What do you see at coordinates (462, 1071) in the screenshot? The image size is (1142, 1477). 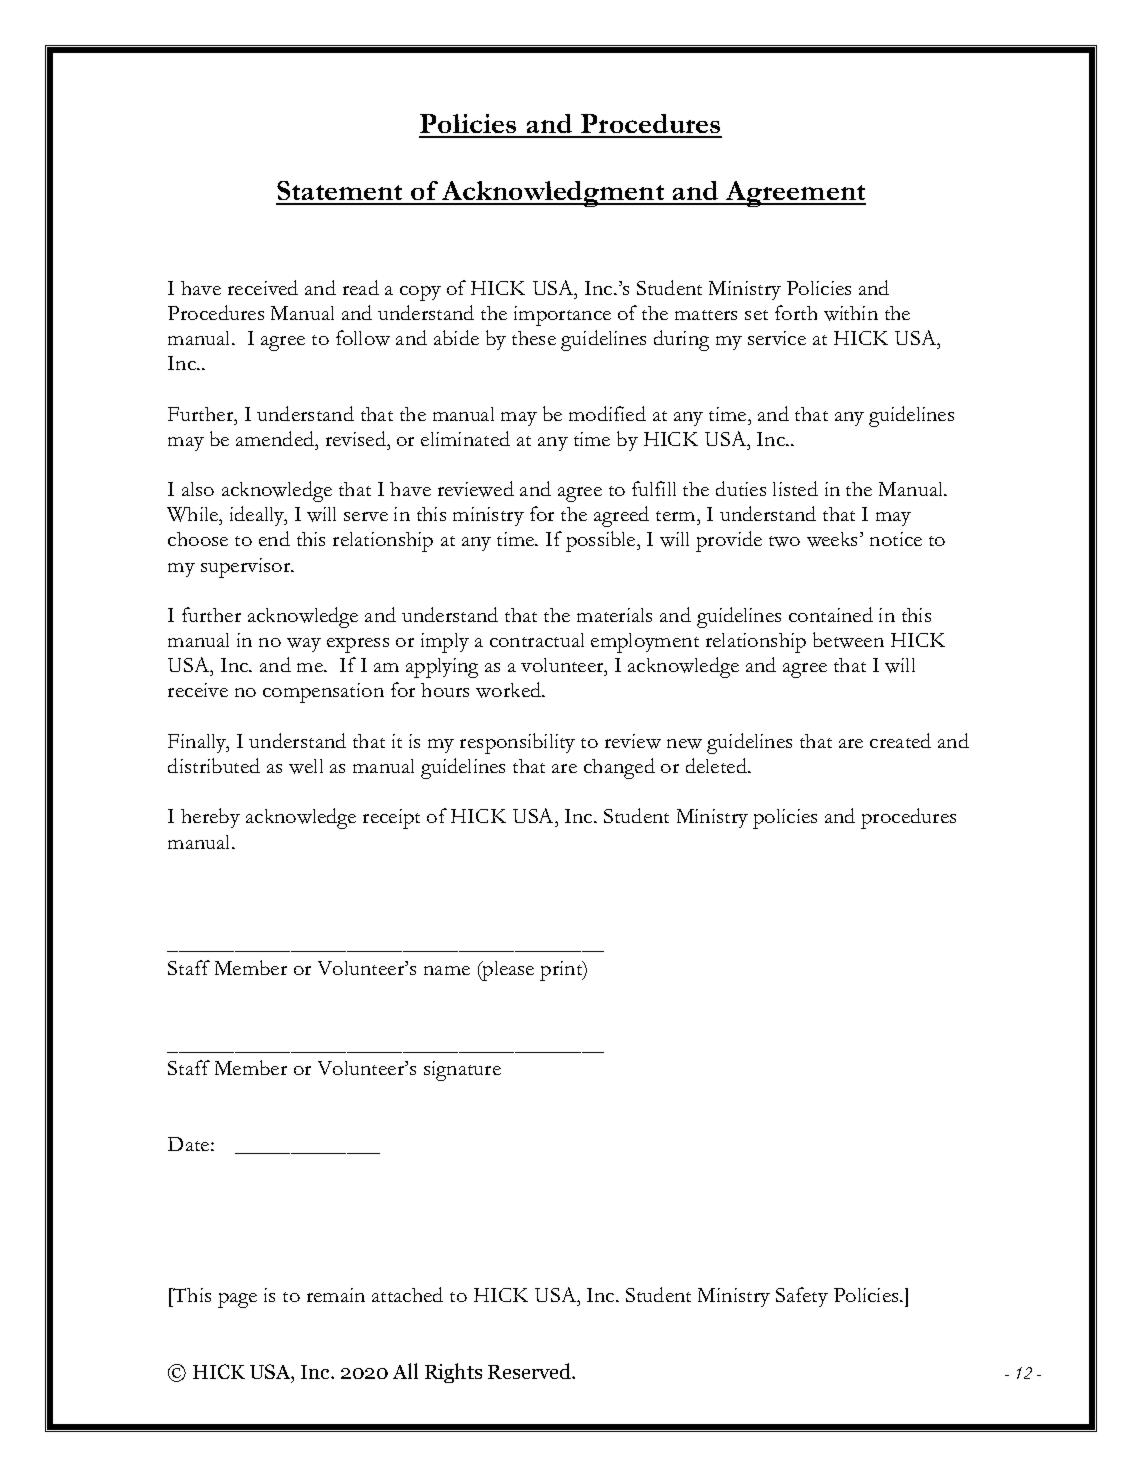 I see `signature` at bounding box center [462, 1071].
